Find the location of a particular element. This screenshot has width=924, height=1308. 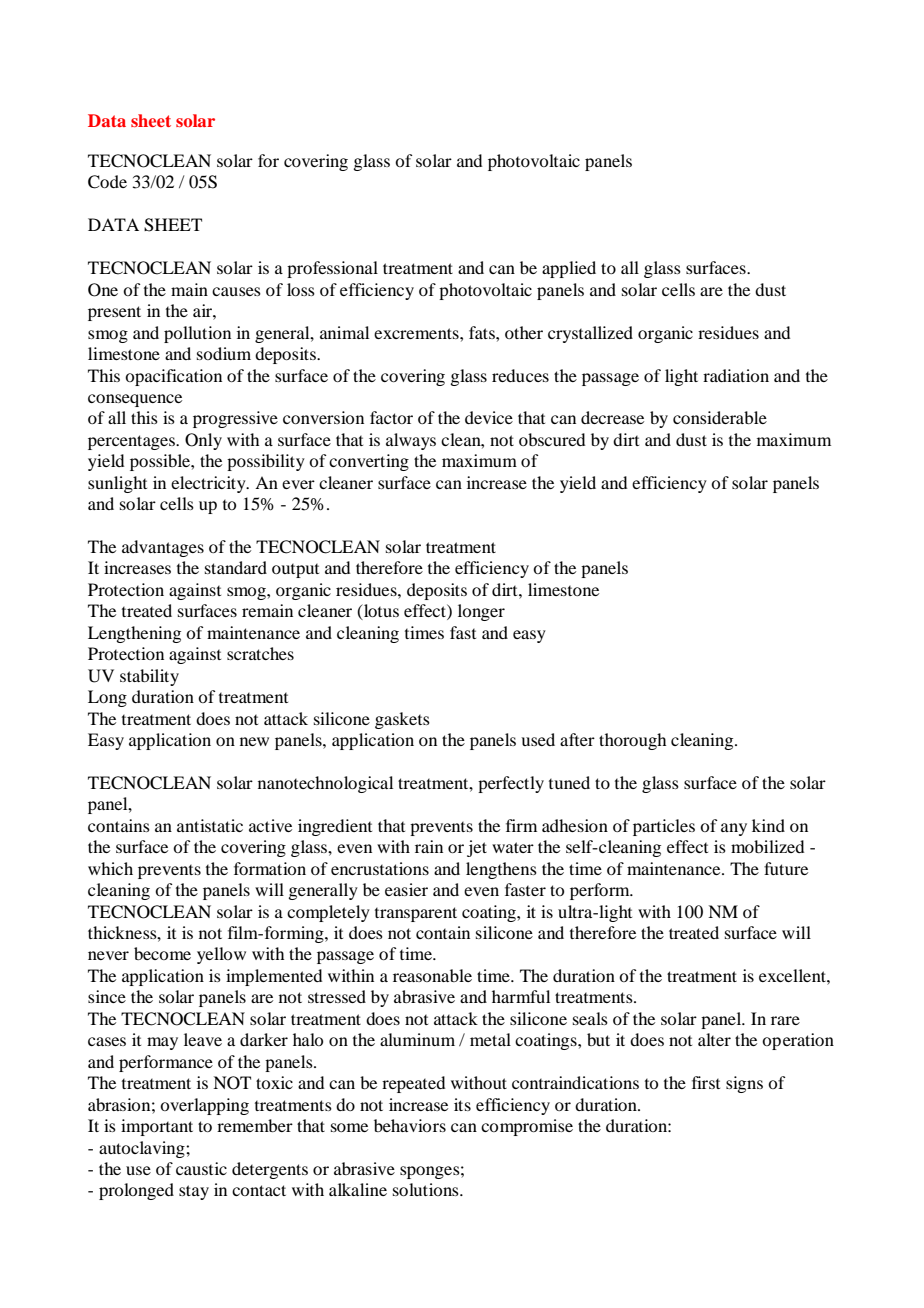

Code is located at coordinates (107, 182).
